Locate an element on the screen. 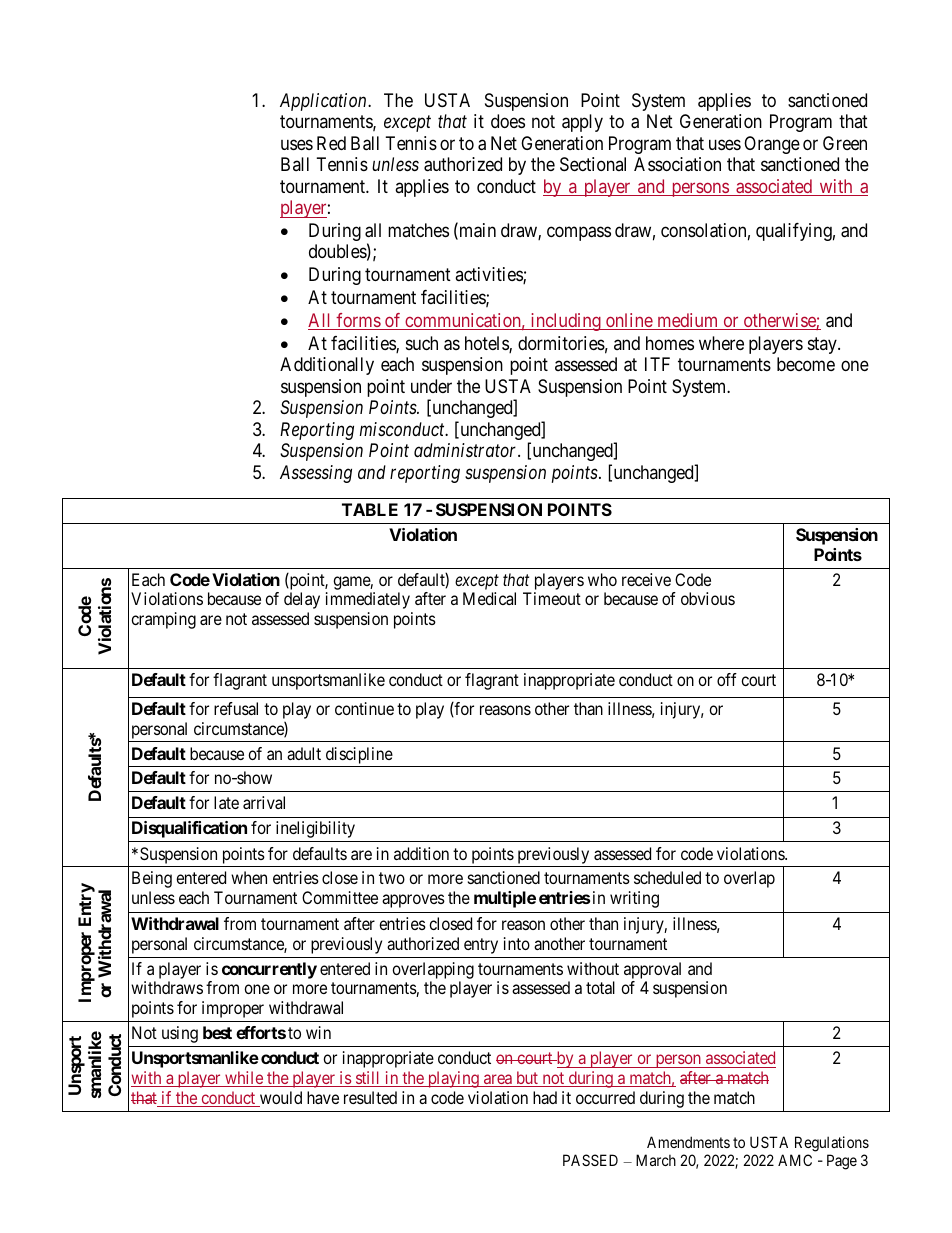  had is located at coordinates (545, 1097).
